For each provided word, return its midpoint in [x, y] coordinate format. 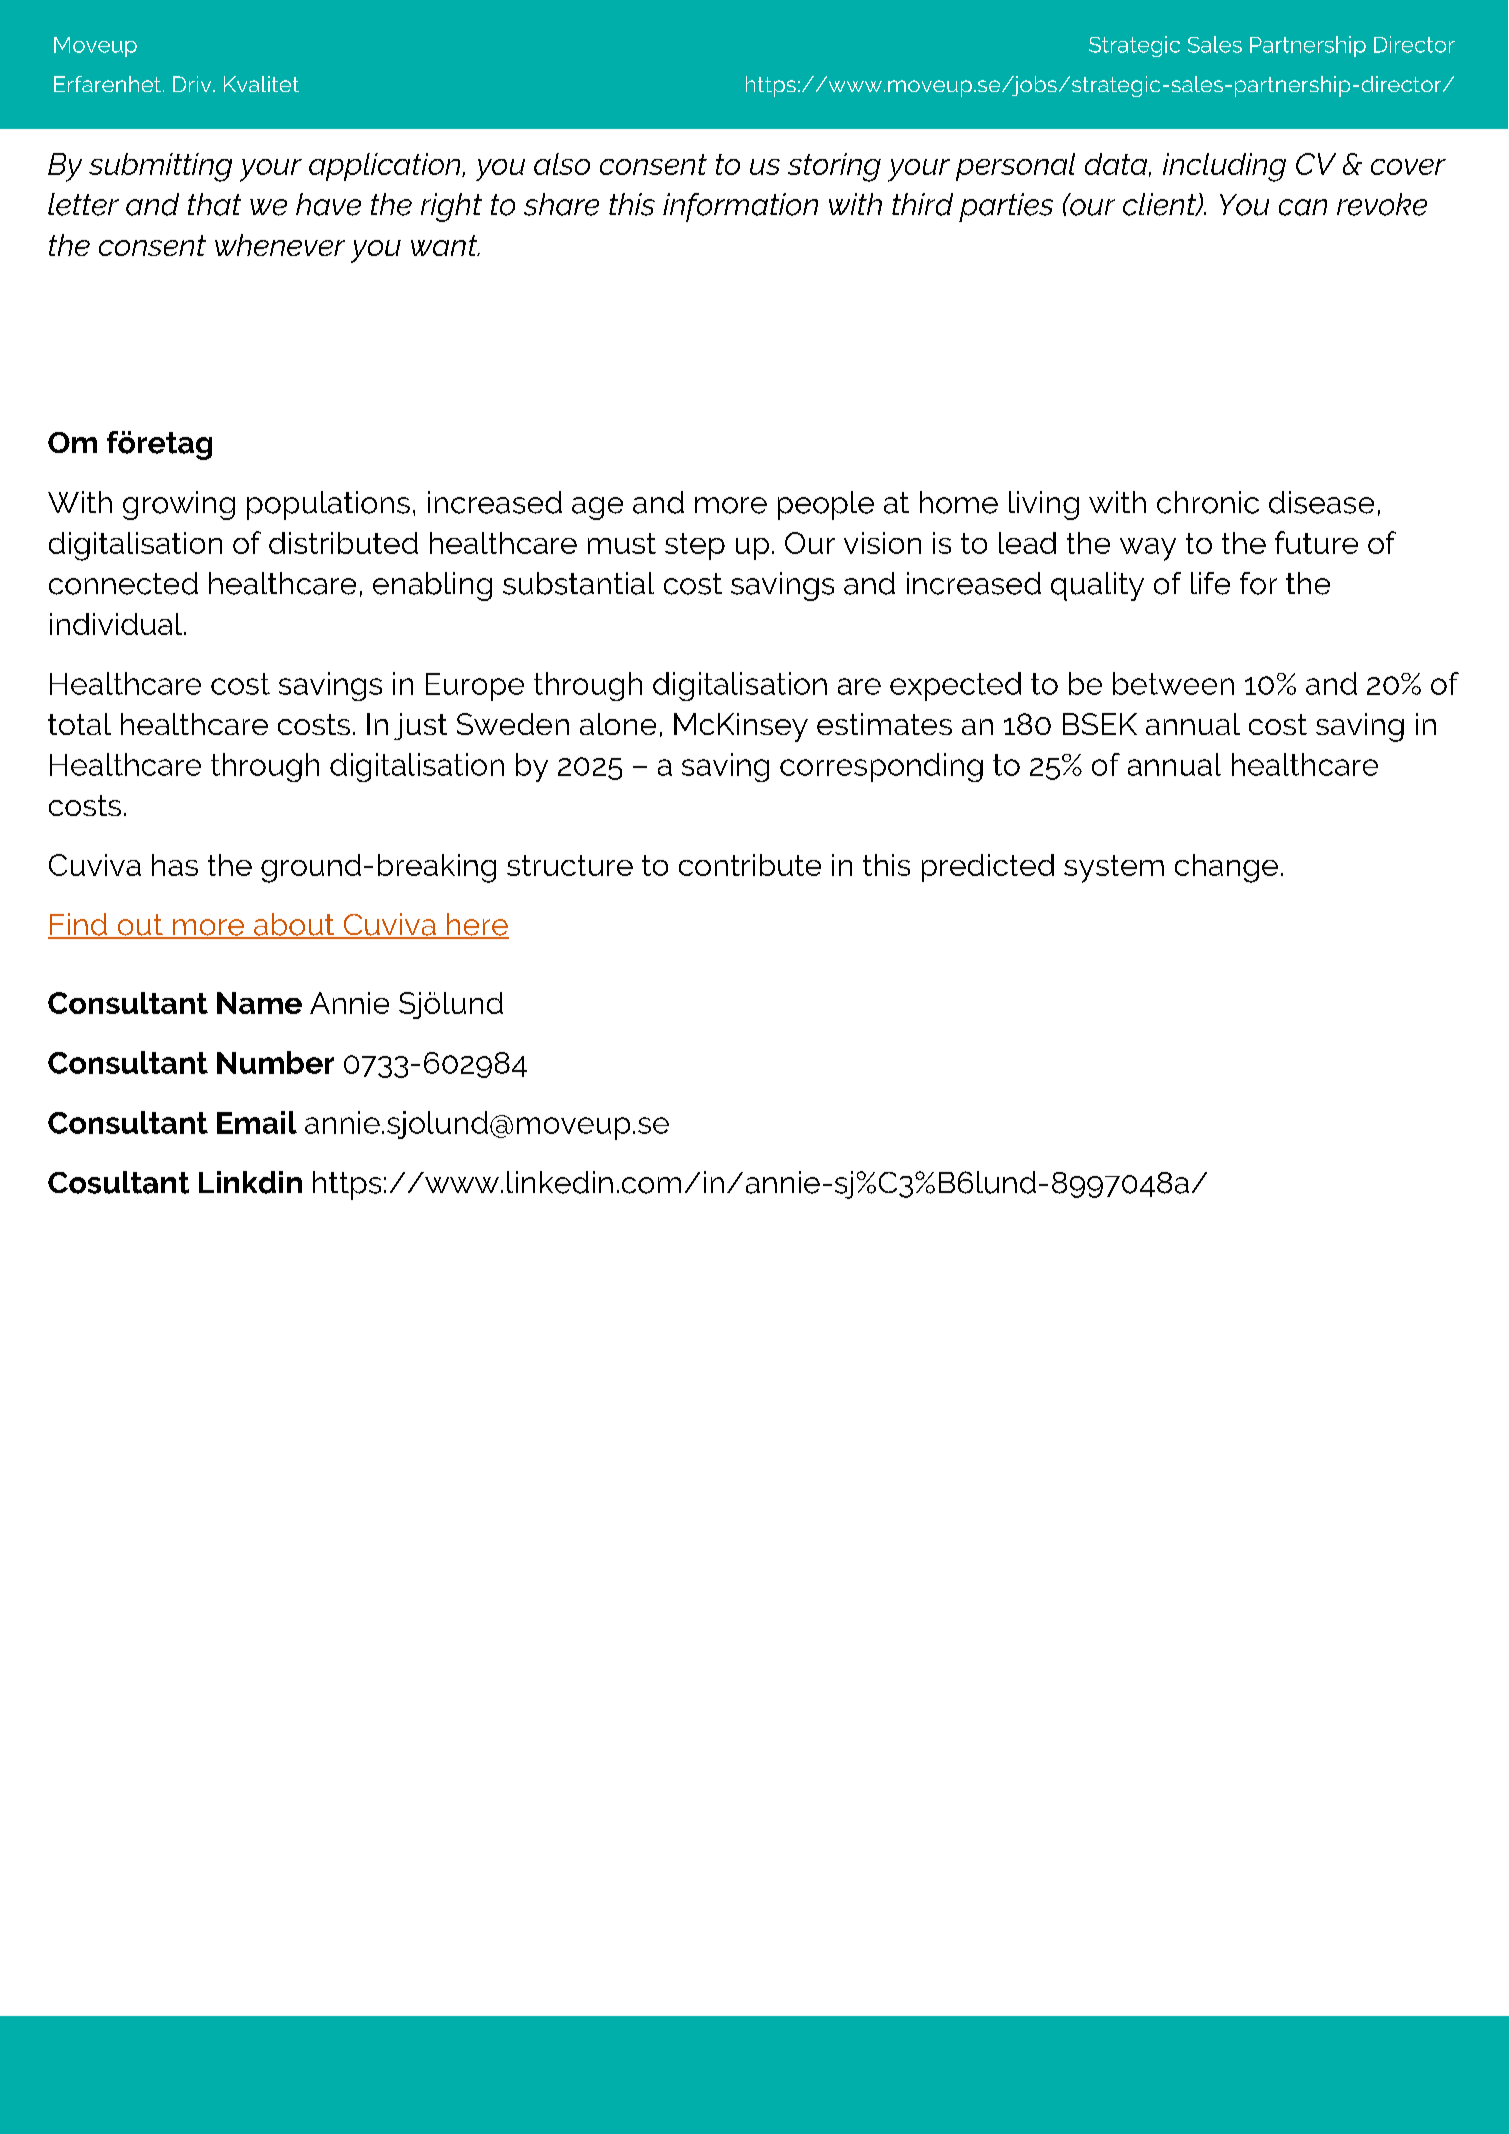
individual [117, 624]
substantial [578, 583]
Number [275, 1062]
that [214, 204]
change [1226, 868]
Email [257, 1122]
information [740, 207]
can [1303, 207]
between [1173, 683]
